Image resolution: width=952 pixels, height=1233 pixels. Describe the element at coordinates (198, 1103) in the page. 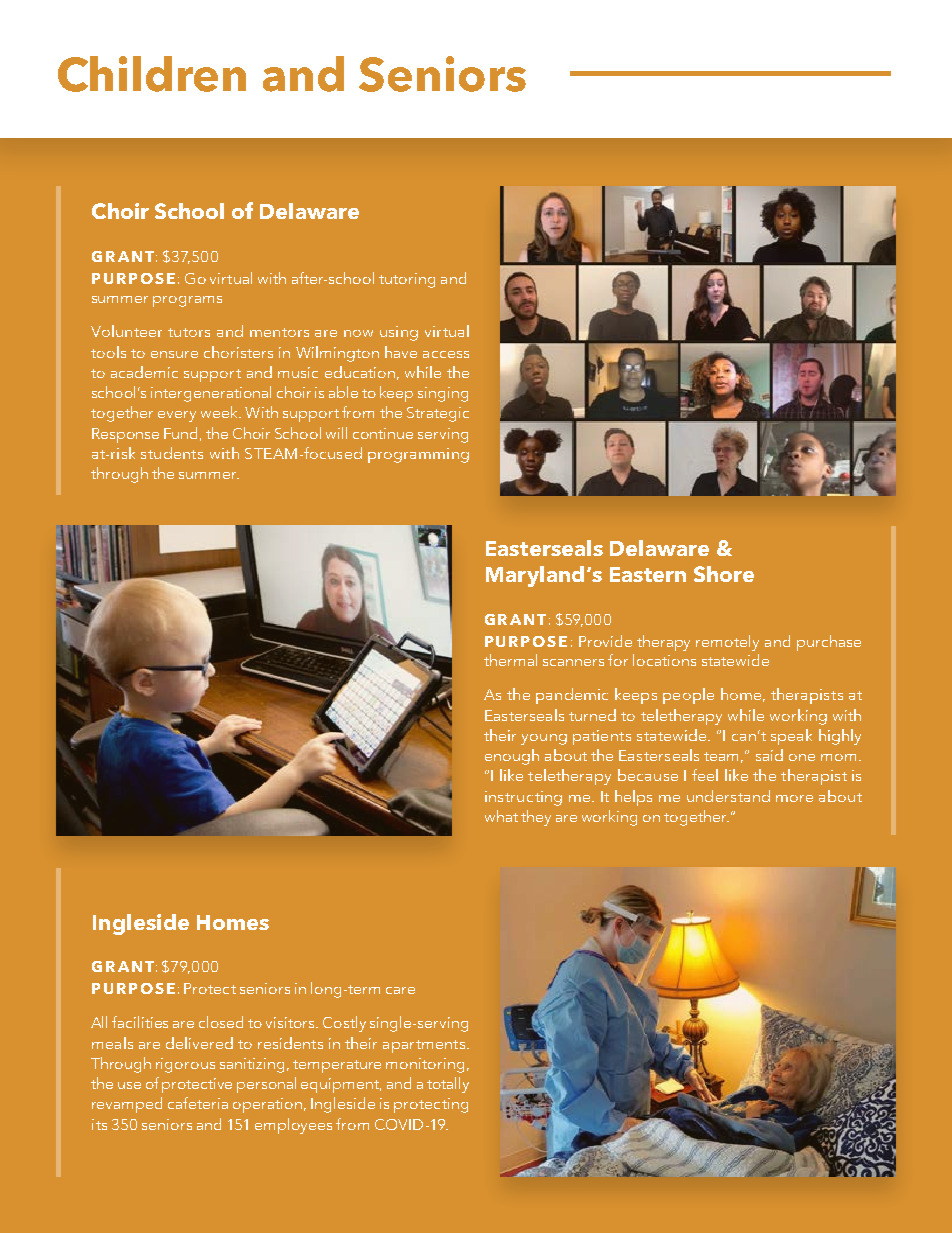

I see `cafeteria` at that location.
